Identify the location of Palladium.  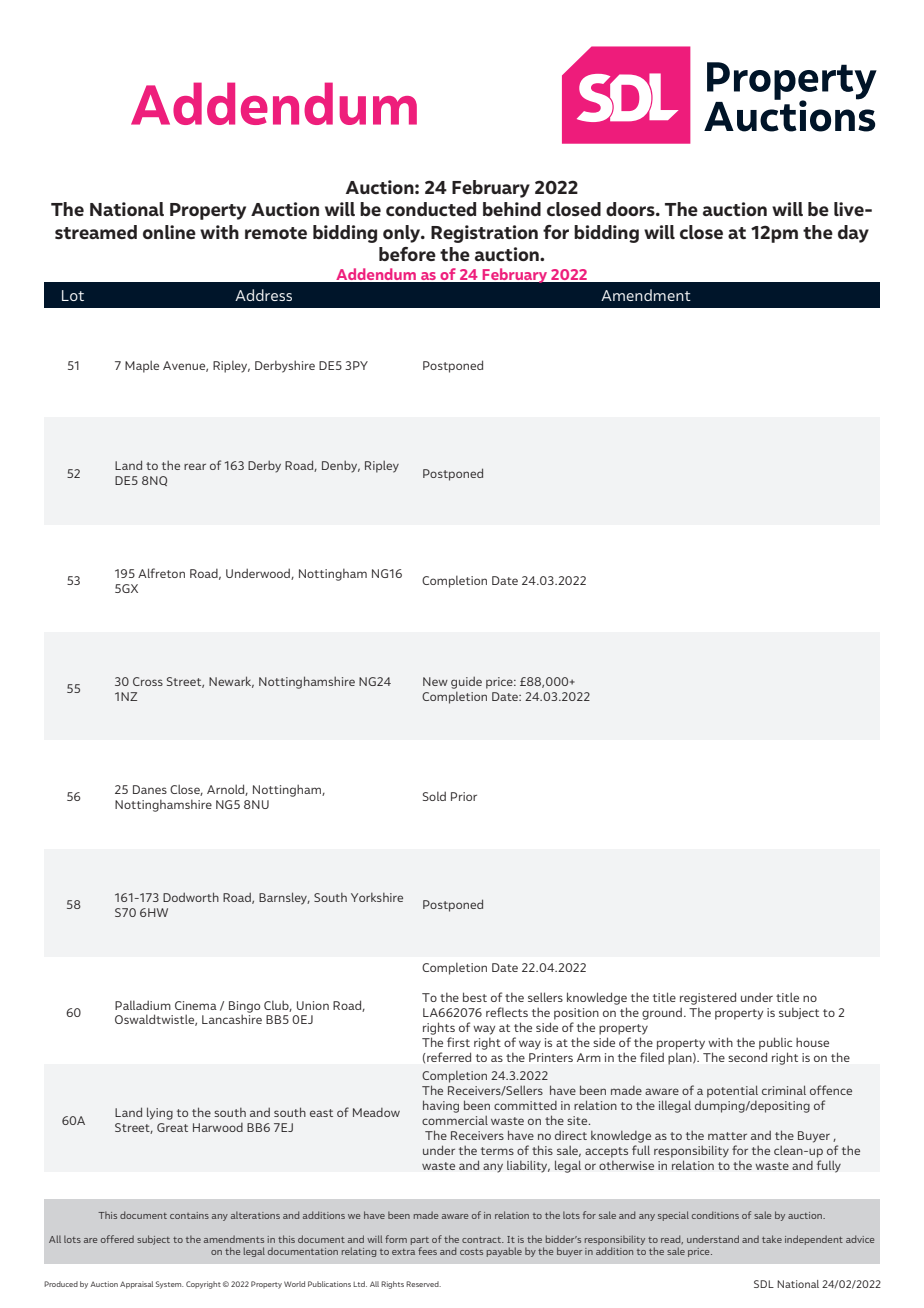
(143, 1005).
